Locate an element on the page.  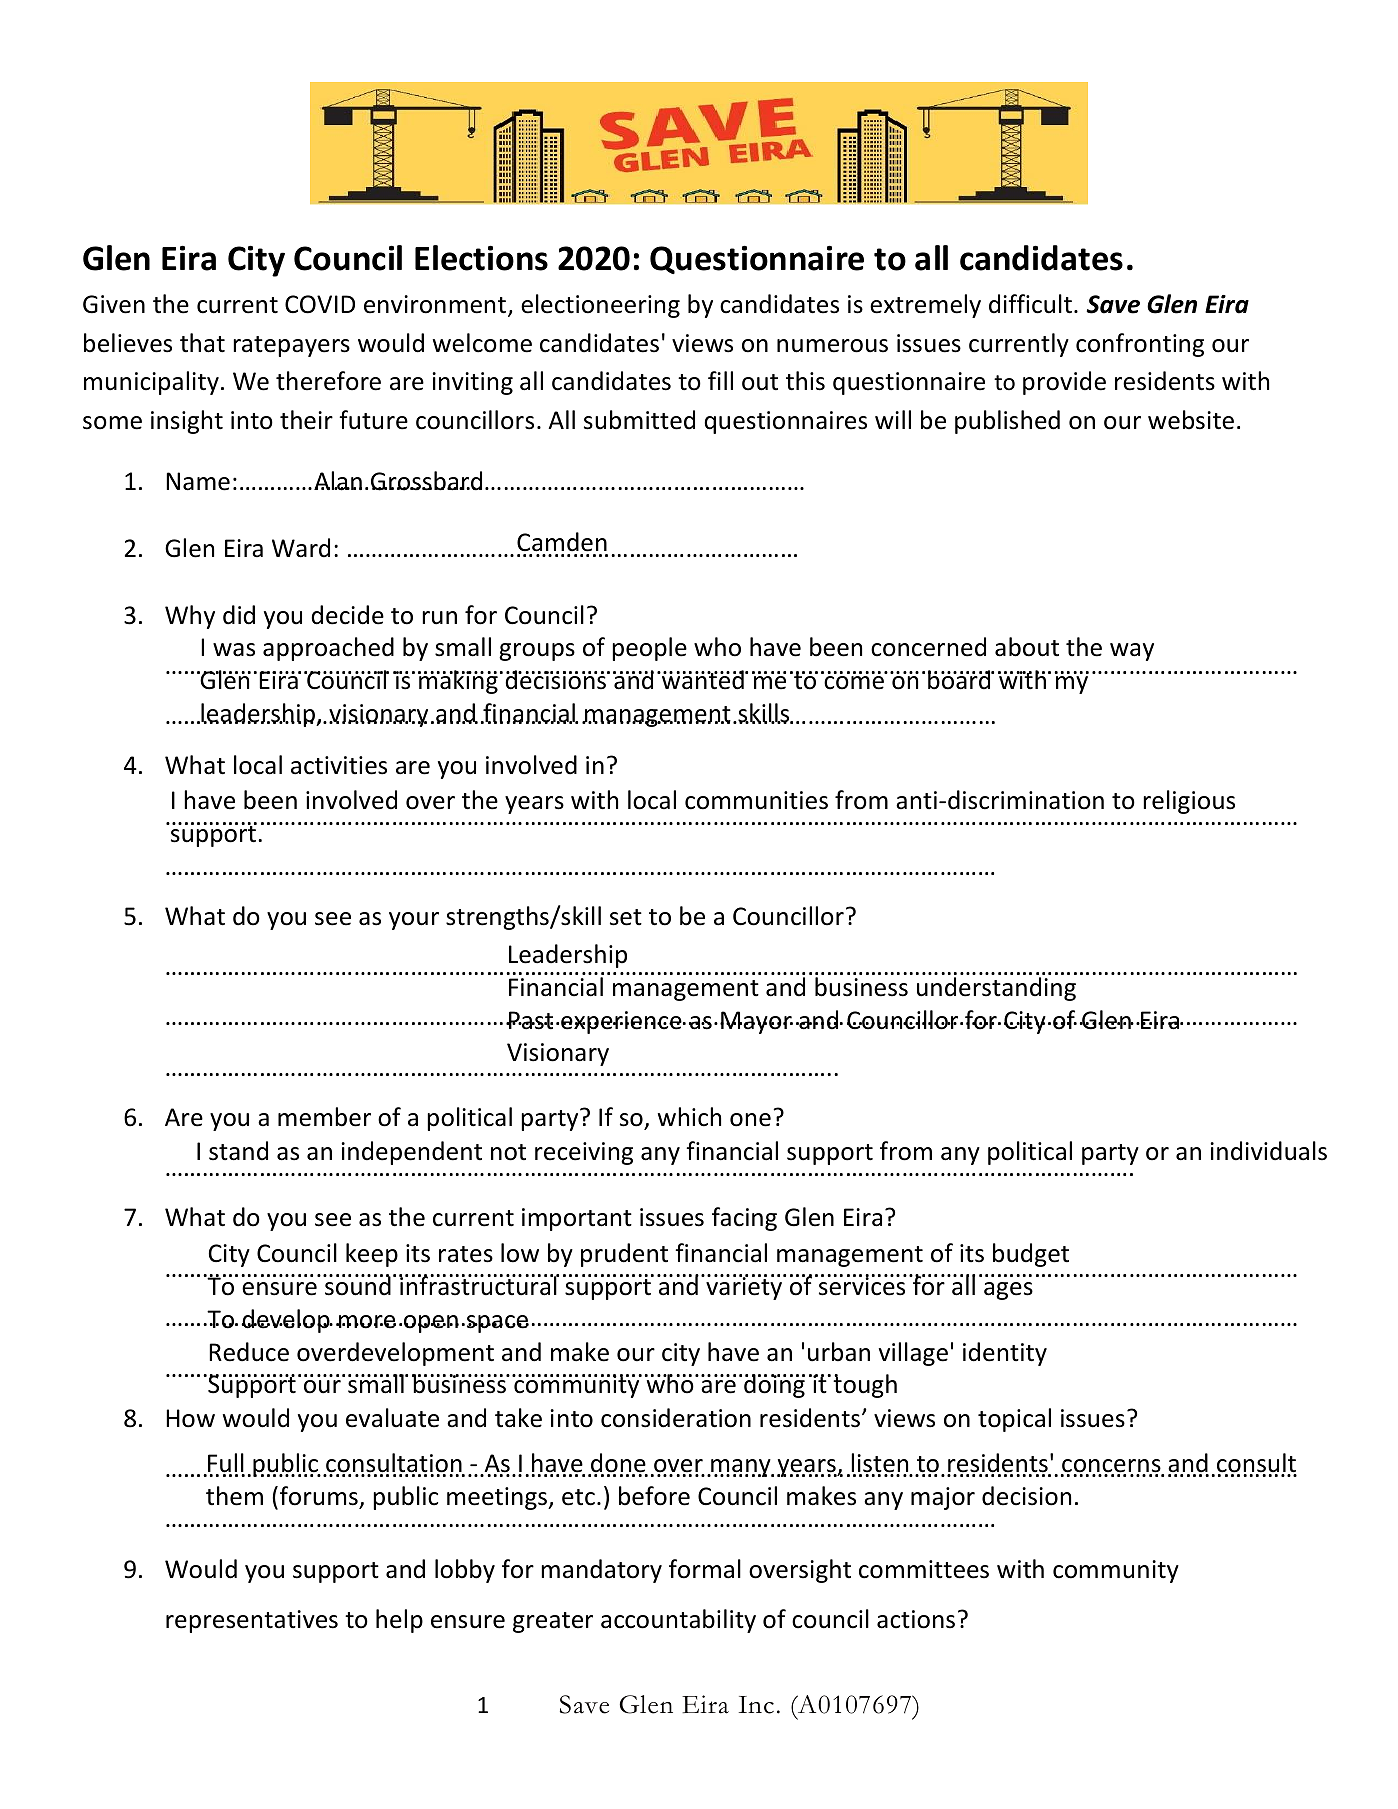
your is located at coordinates (414, 921).
